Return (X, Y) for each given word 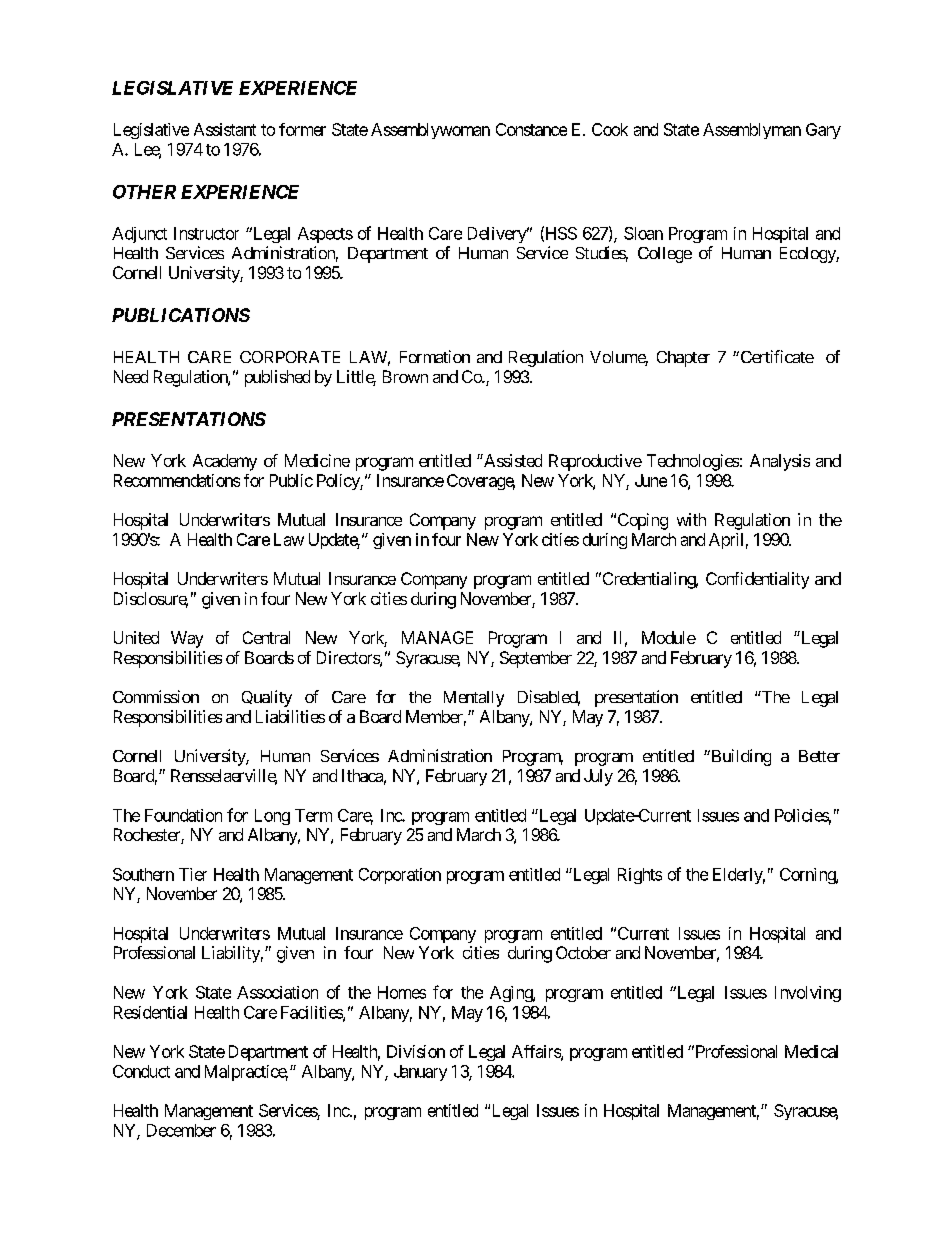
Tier (193, 874)
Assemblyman (752, 131)
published (277, 378)
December (181, 1130)
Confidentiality (757, 580)
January (420, 1073)
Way (187, 639)
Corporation (400, 876)
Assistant (225, 129)
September (536, 659)
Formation (435, 356)
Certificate (776, 356)
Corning (808, 876)
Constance (531, 129)
